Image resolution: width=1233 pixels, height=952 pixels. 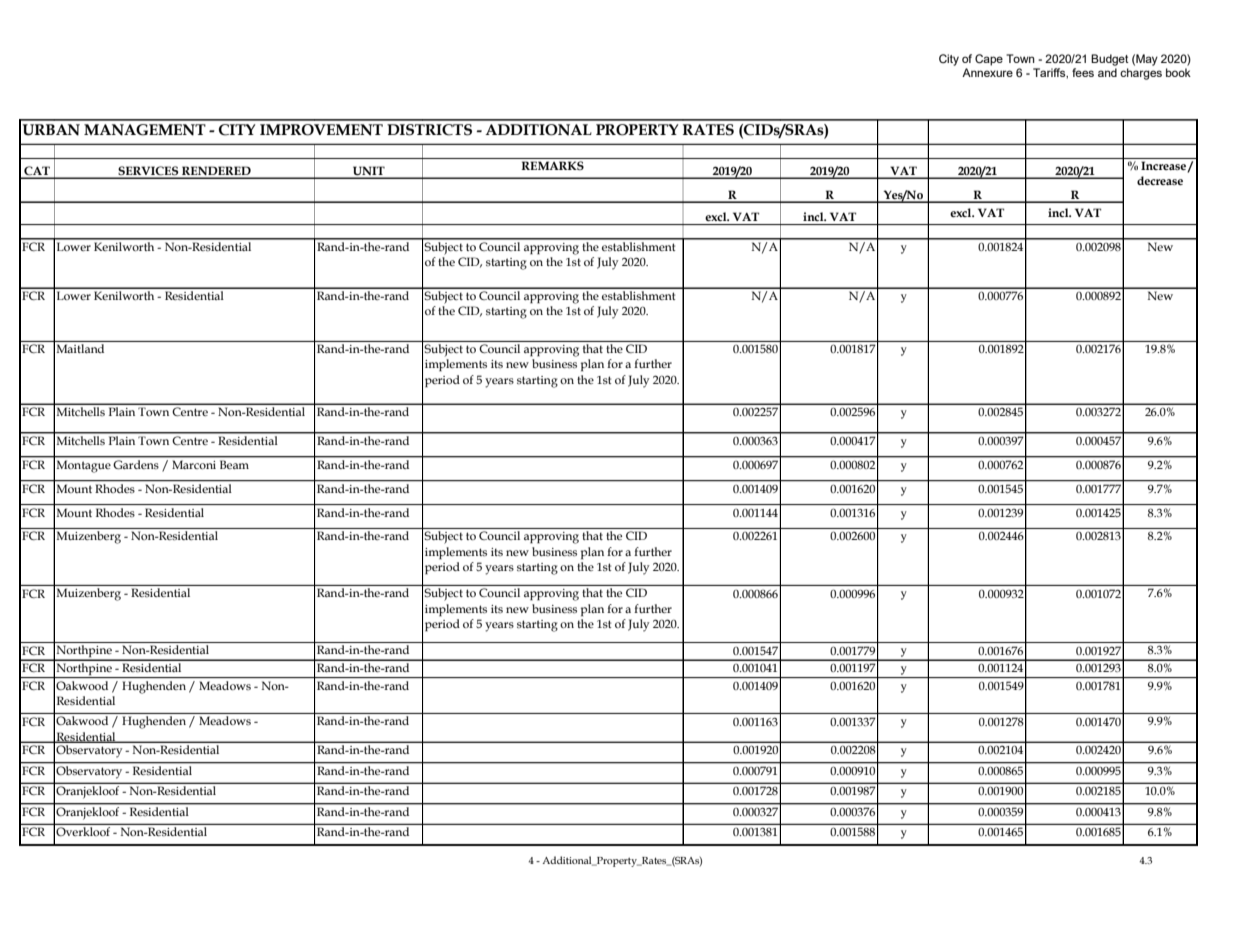 I want to click on MANAGEMENT, so click(x=145, y=130).
